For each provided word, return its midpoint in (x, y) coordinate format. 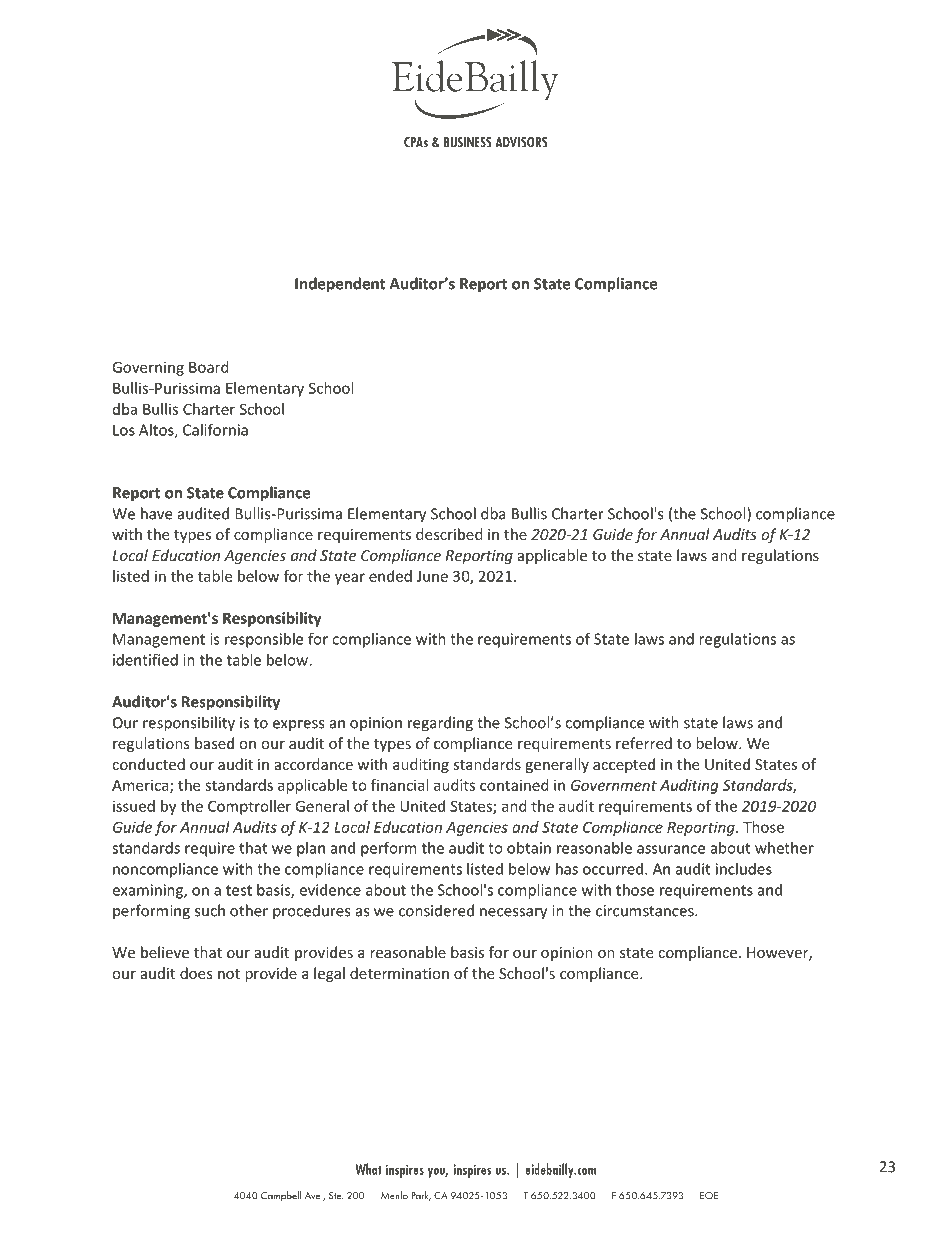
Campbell (281, 1196)
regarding (440, 724)
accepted (624, 765)
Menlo (394, 1195)
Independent (340, 285)
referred (644, 743)
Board (209, 367)
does (196, 973)
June (432, 576)
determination (399, 973)
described (449, 534)
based (214, 743)
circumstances (646, 911)
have (156, 513)
